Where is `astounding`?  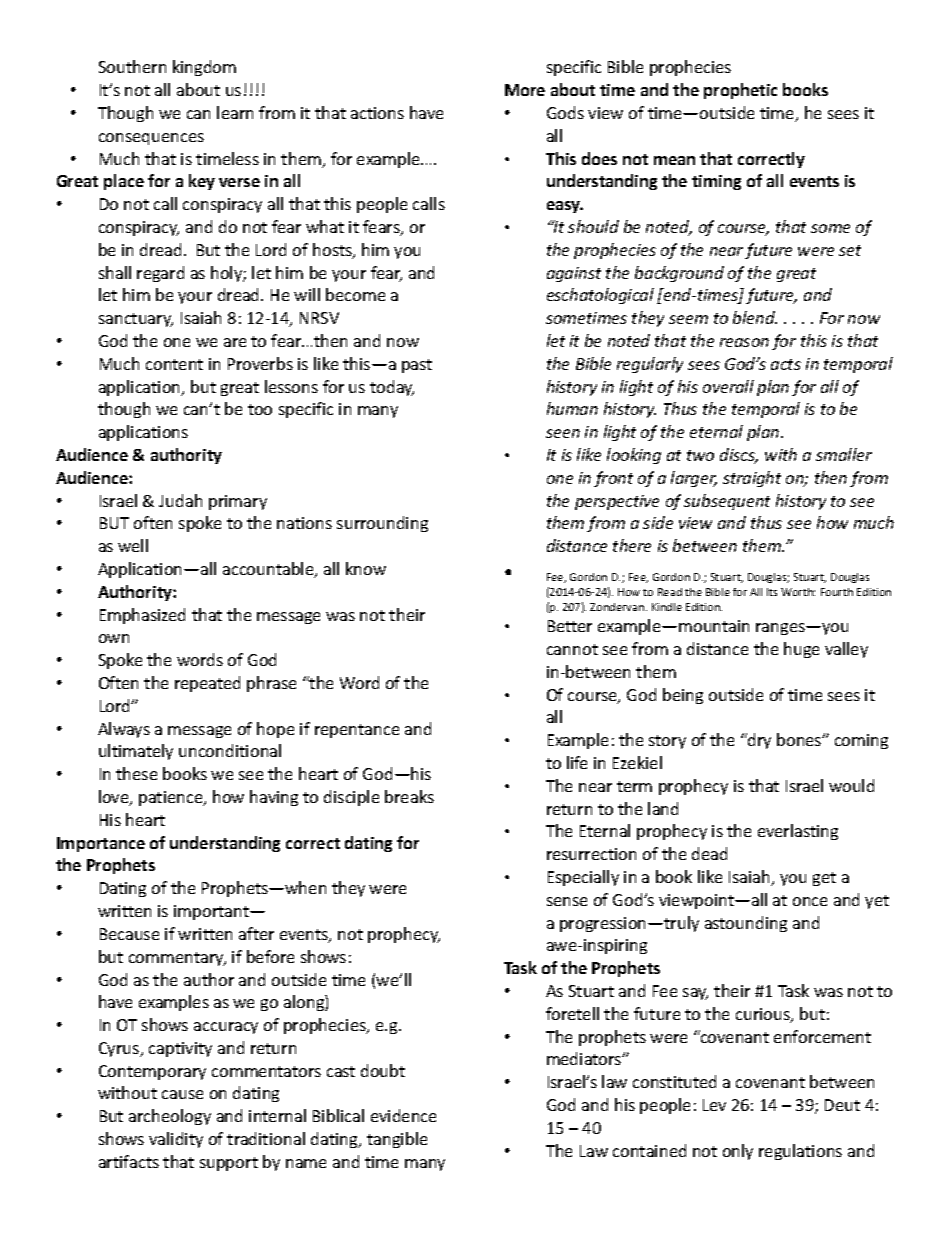 astounding is located at coordinates (746, 924).
